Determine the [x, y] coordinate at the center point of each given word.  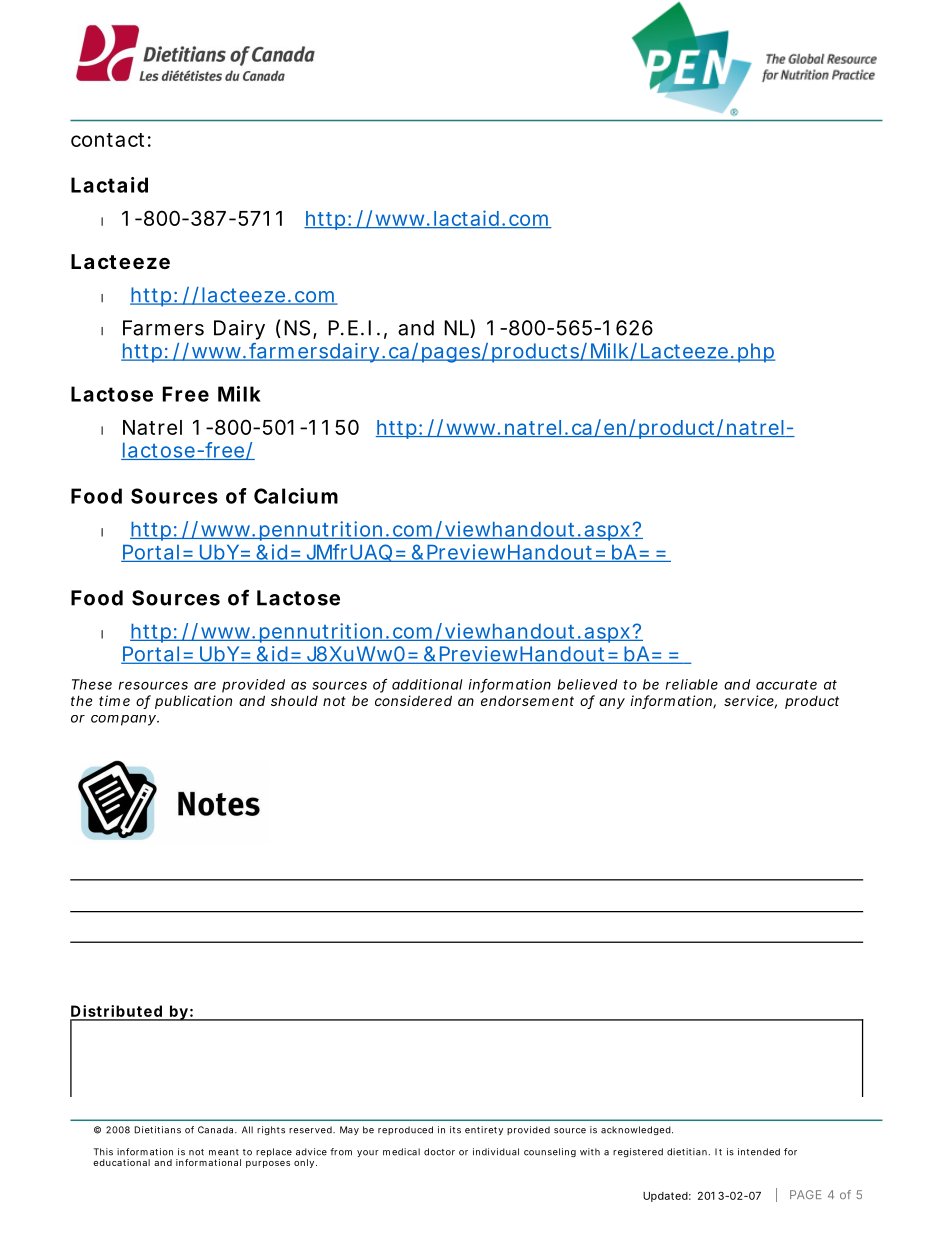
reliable [692, 684]
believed [587, 684]
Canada [217, 1130]
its [455, 1130]
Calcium [296, 496]
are [205, 685]
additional [427, 684]
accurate [786, 685]
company [124, 720]
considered [413, 700]
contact [107, 140]
